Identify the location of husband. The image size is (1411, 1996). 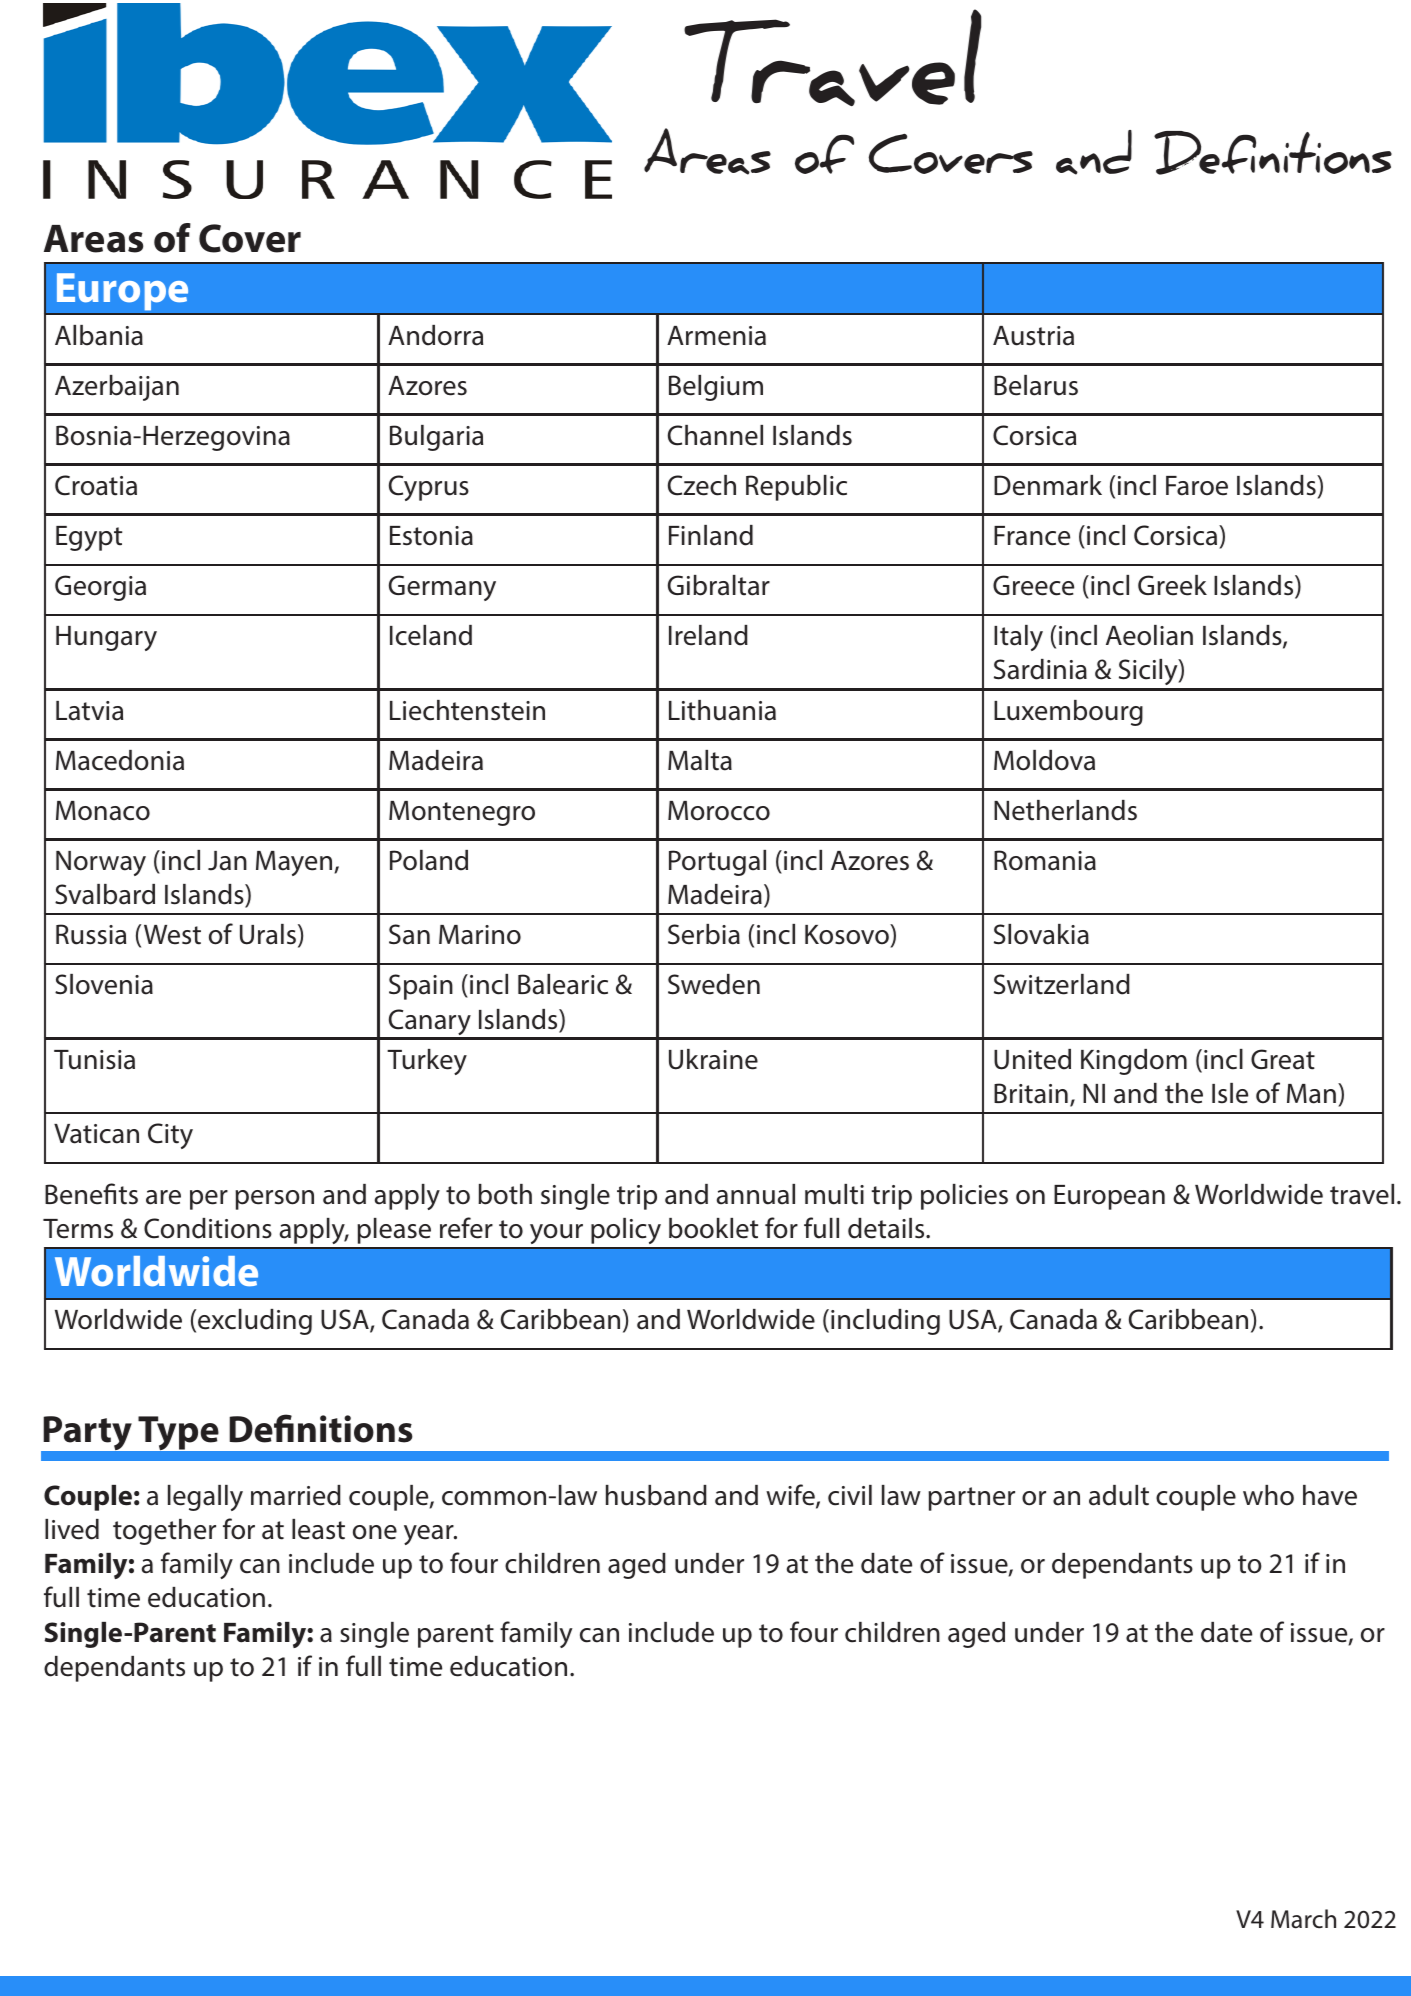
(656, 1495).
